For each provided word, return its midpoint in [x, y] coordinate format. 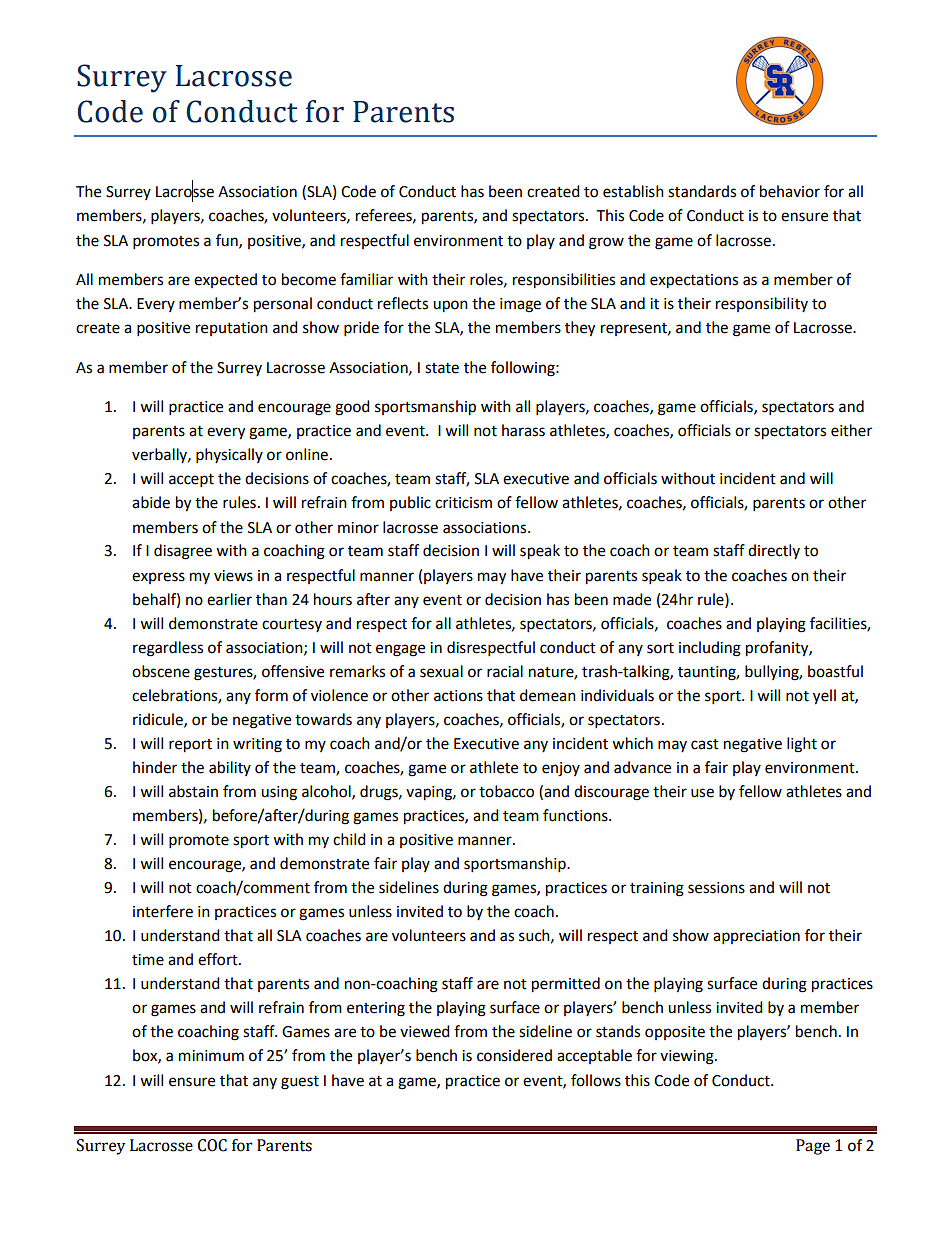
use [702, 793]
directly [774, 551]
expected [225, 280]
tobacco [506, 791]
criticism [463, 503]
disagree [183, 552]
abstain [193, 791]
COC [212, 1145]
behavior [790, 191]
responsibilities [564, 281]
